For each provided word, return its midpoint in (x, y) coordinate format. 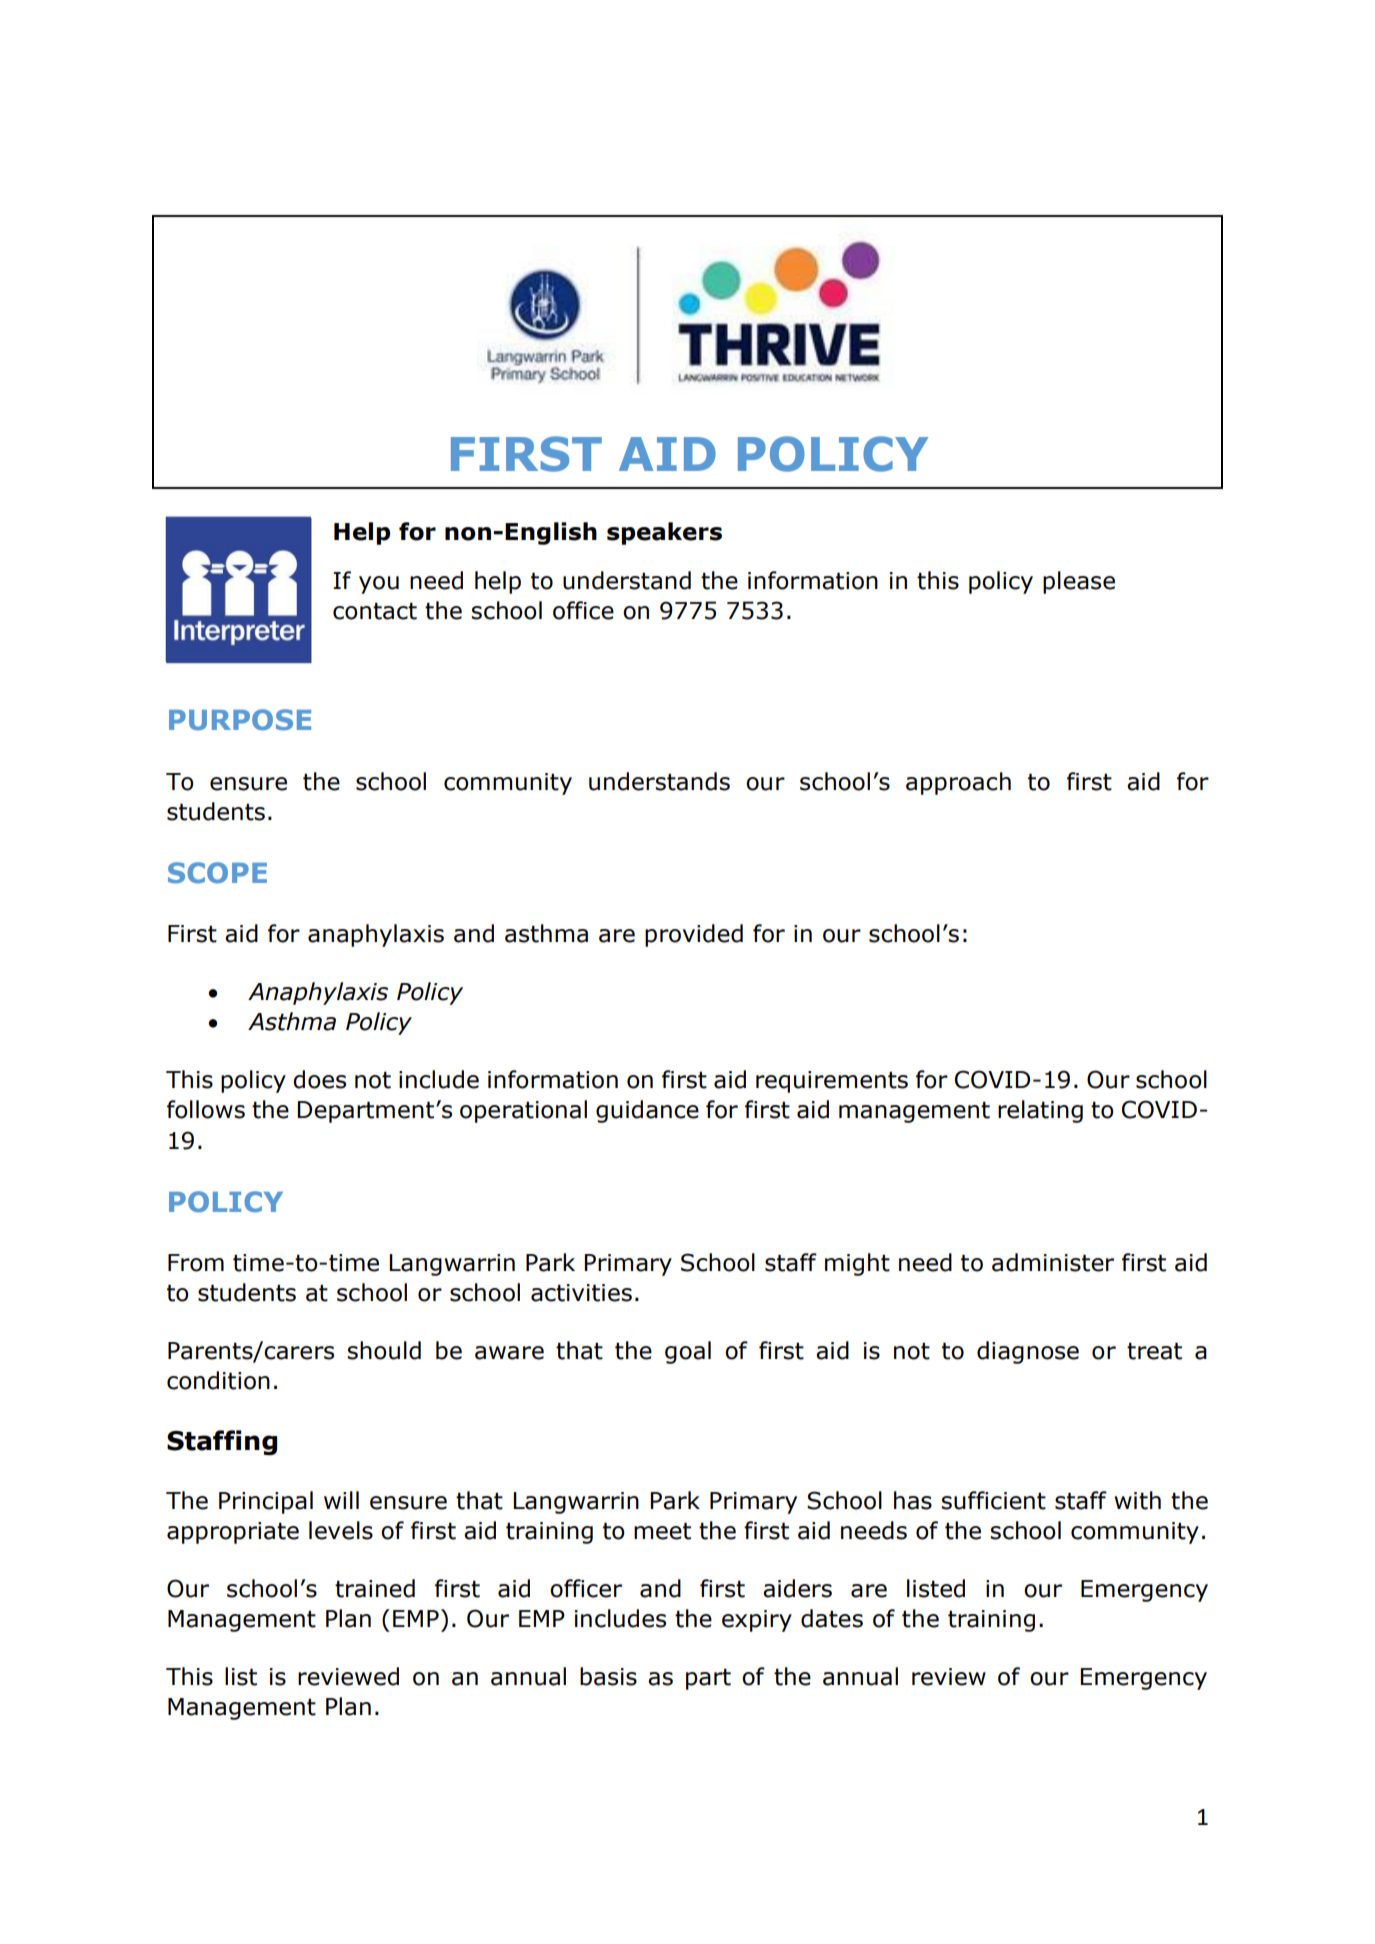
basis (608, 1676)
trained (375, 1588)
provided (694, 935)
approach (958, 783)
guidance (647, 1111)
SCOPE (217, 872)
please (1079, 582)
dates (832, 1618)
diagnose (1028, 1352)
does (319, 1079)
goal (688, 1352)
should (384, 1350)
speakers (664, 533)
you (379, 585)
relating (1040, 1111)
